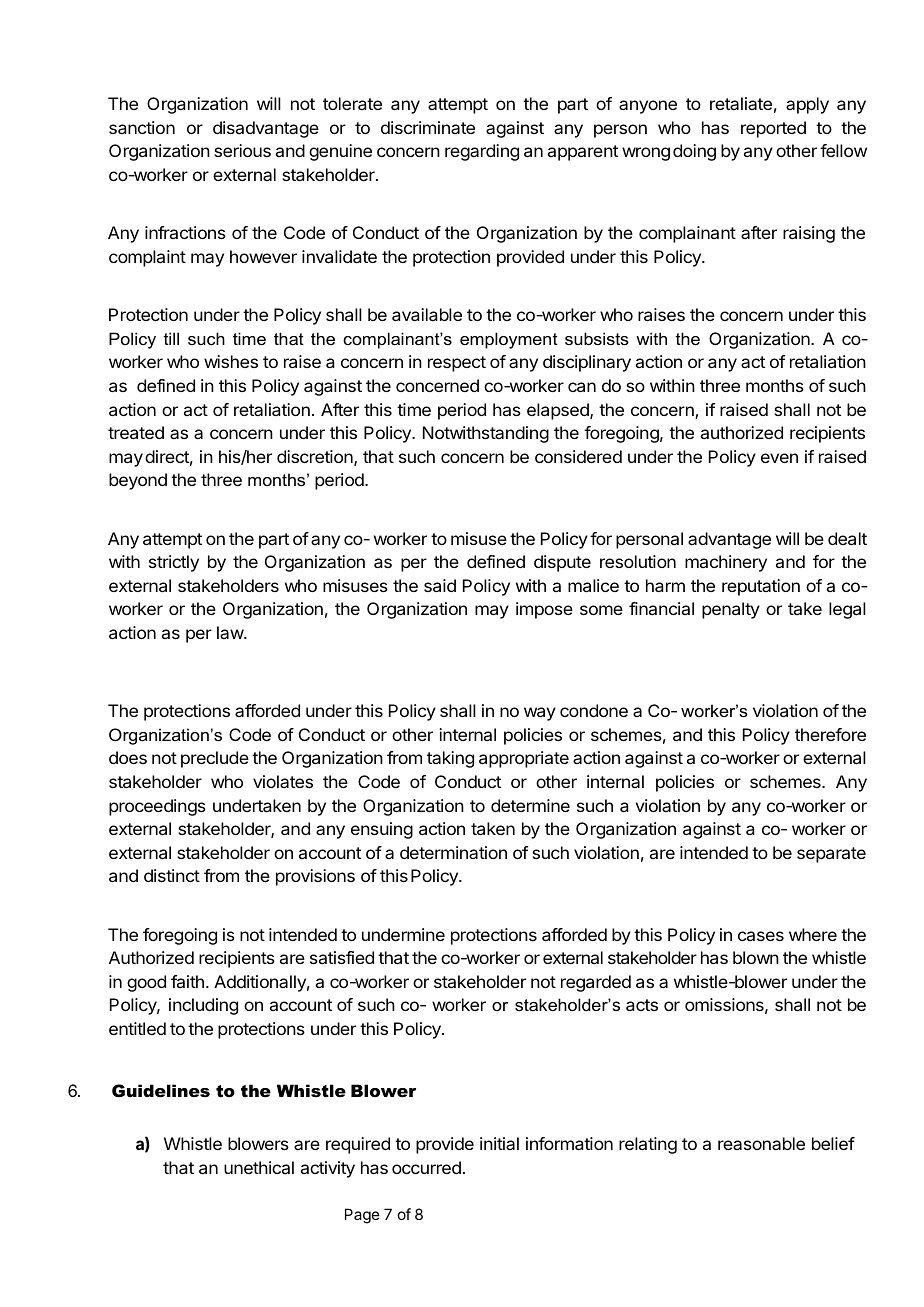 The image size is (924, 1307). I want to click on impose, so click(544, 610).
